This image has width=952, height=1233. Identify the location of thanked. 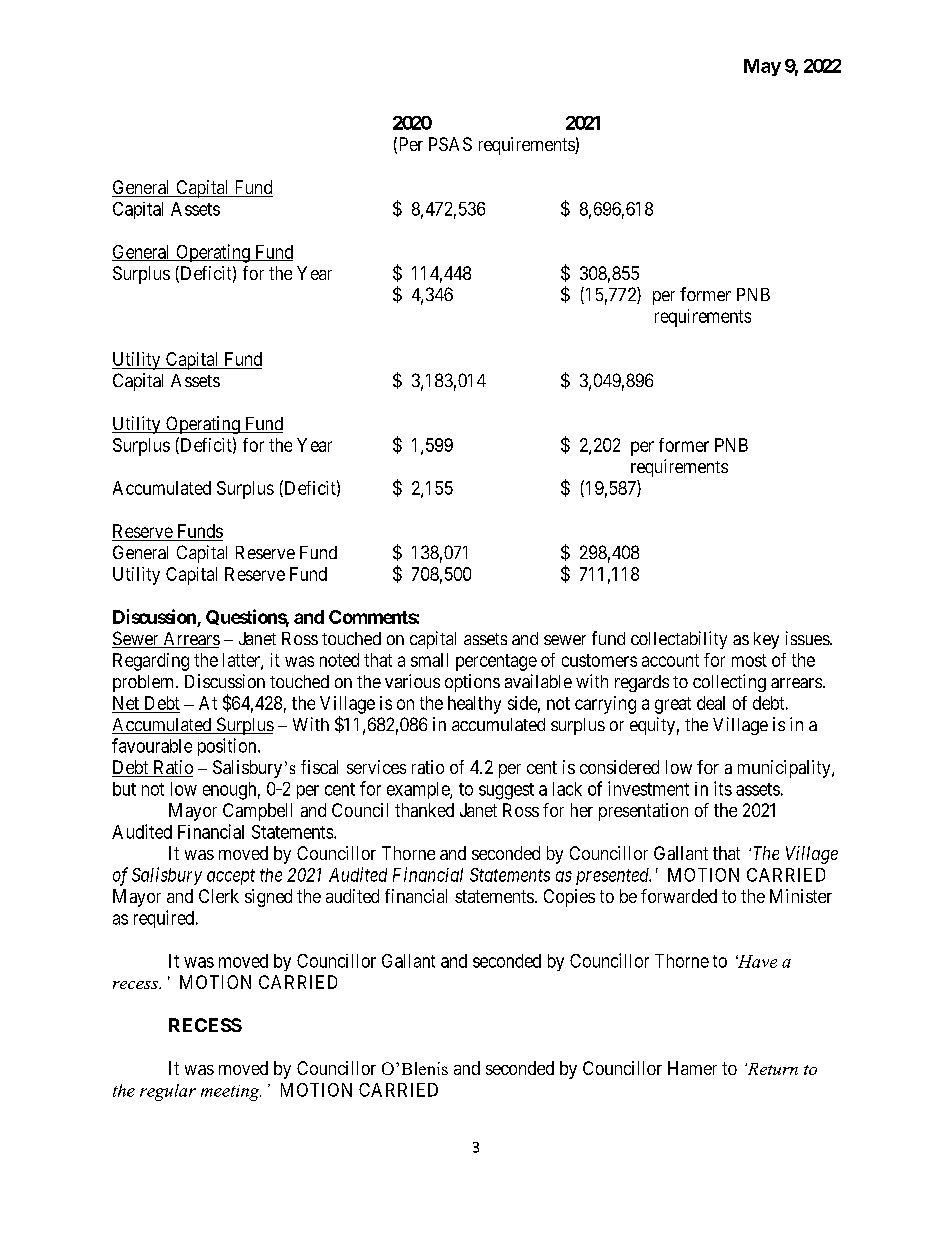
(424, 810).
